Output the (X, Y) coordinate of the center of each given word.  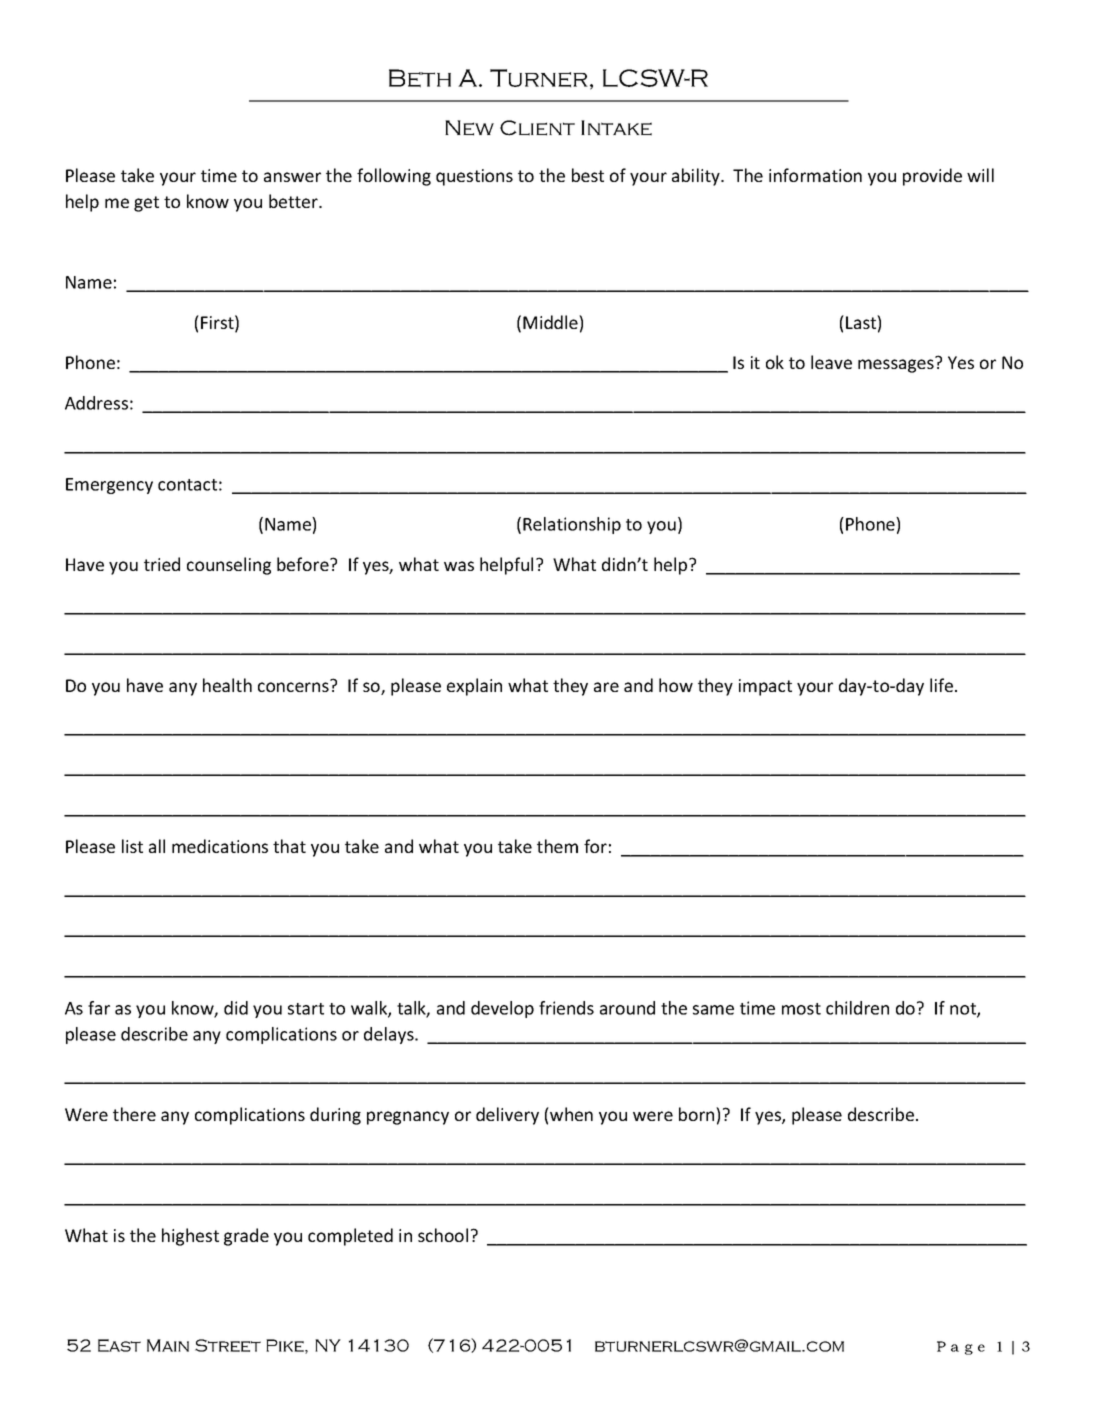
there (134, 1114)
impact (765, 687)
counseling (229, 566)
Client (537, 128)
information (815, 175)
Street (228, 1345)
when (570, 1114)
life (941, 685)
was (459, 566)
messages (897, 365)
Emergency (109, 486)
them (557, 846)
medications (220, 846)
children (857, 1008)
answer (292, 177)
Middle (551, 322)
